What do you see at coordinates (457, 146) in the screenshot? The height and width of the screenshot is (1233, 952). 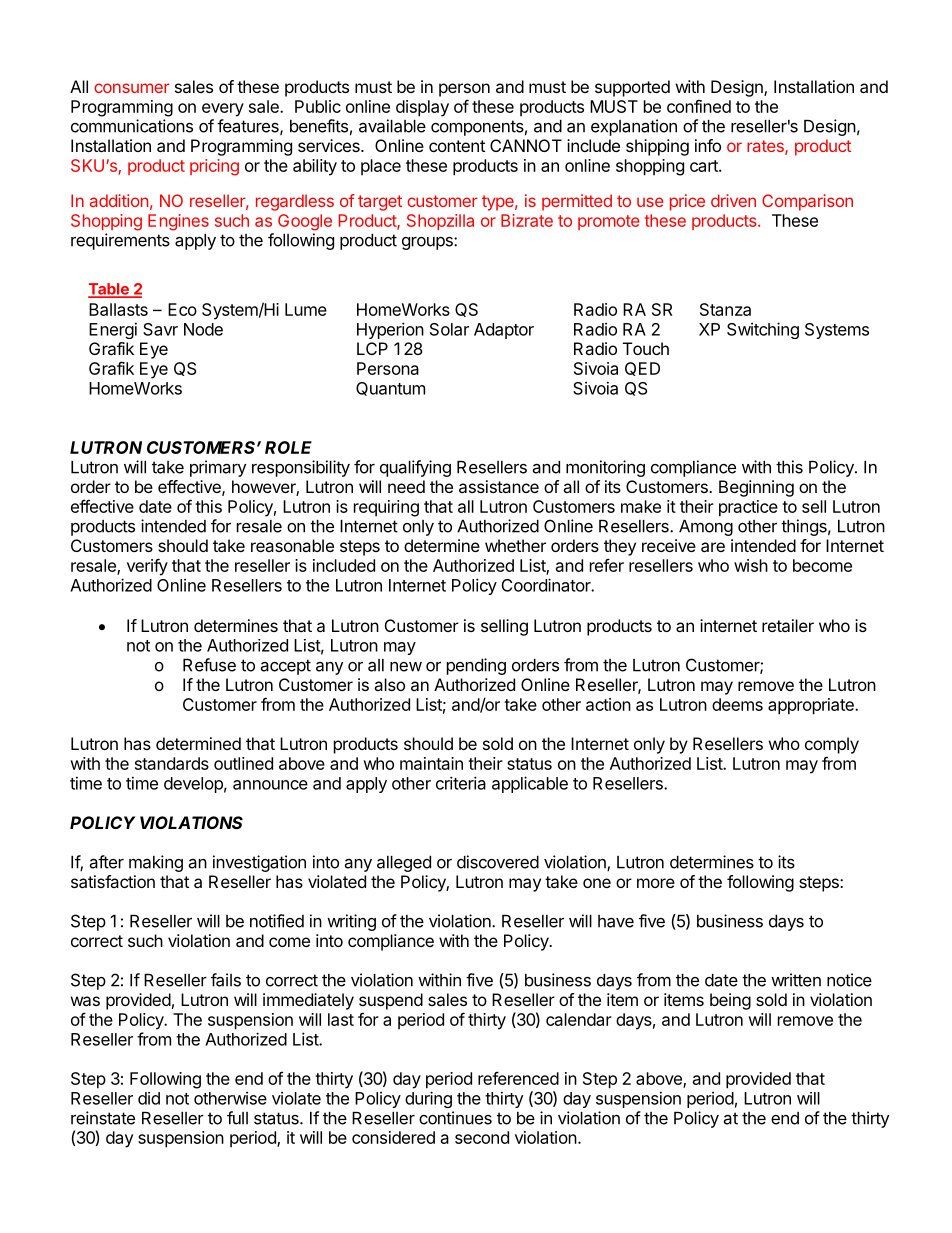 I see `content` at bounding box center [457, 146].
